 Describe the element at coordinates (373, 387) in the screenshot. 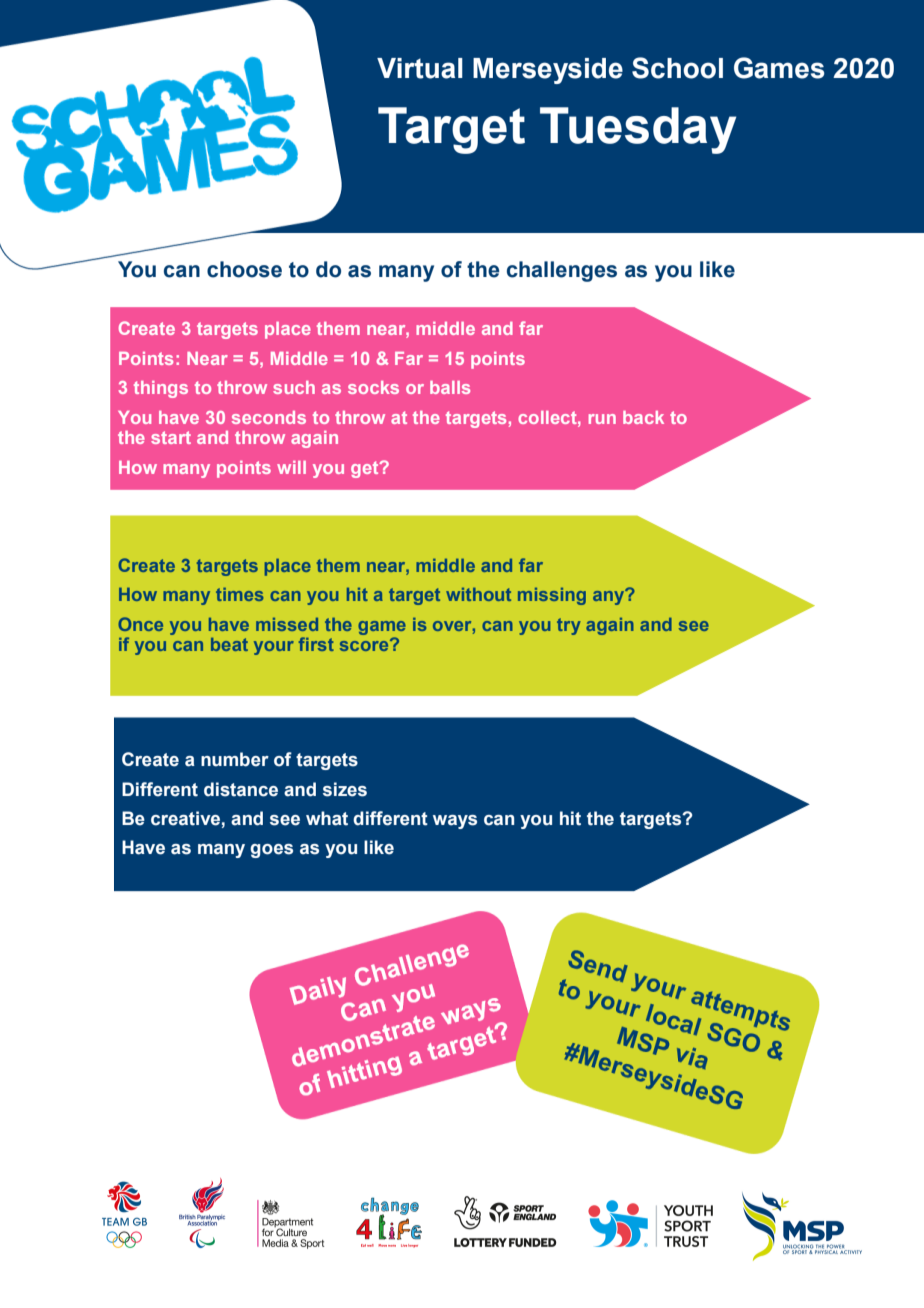

I see `socks` at that location.
